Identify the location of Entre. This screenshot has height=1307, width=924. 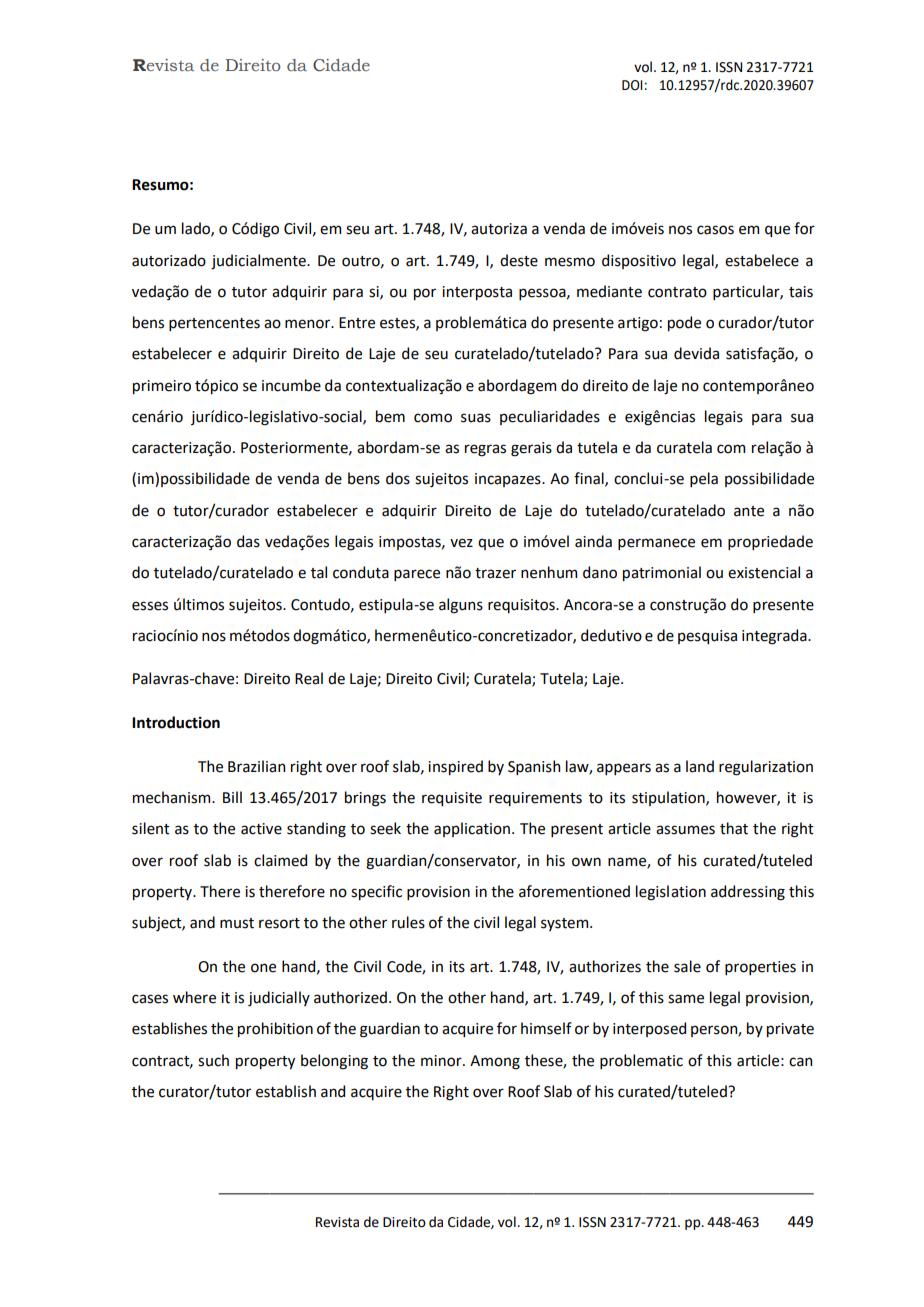
(357, 323).
